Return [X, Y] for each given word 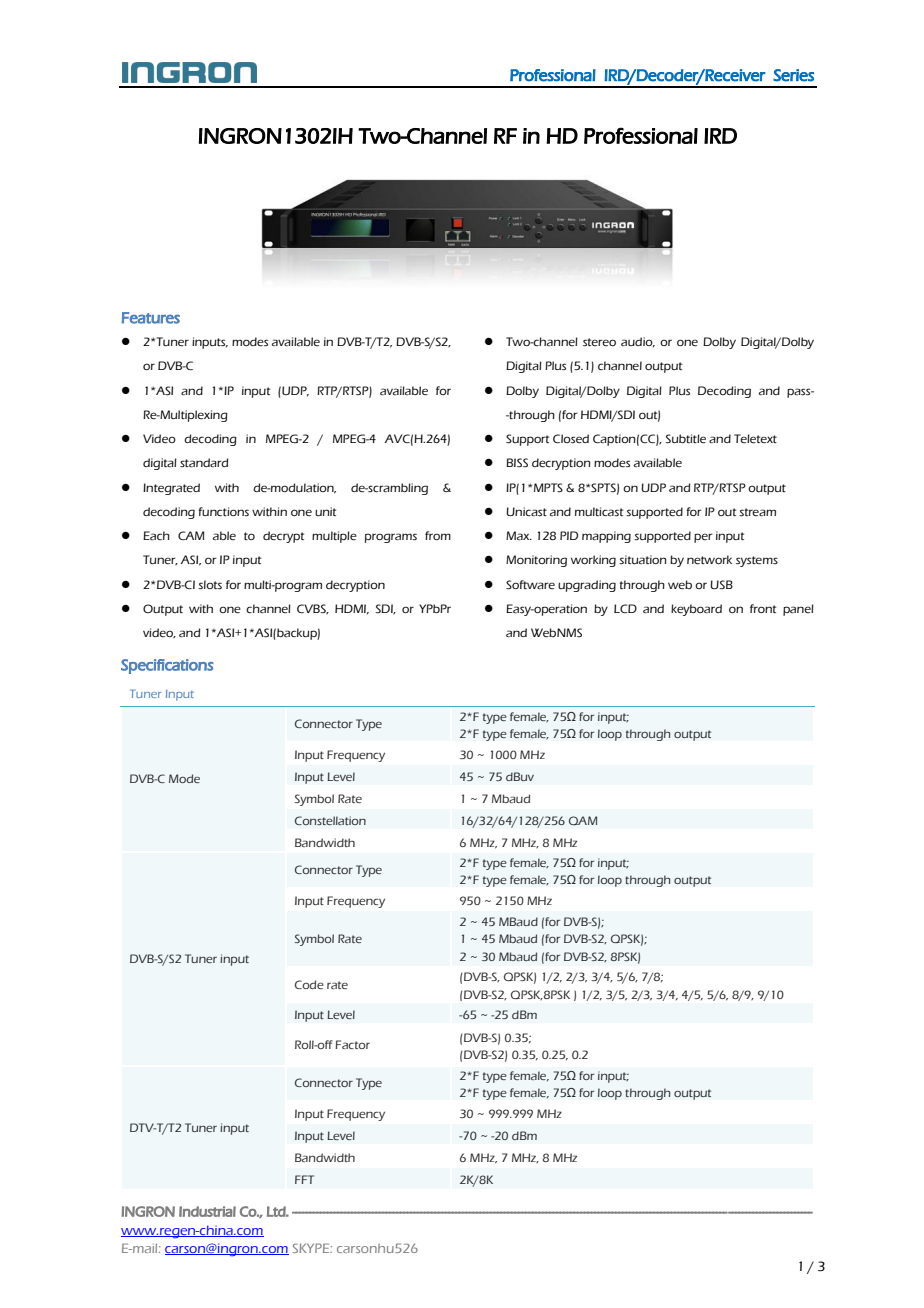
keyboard [696, 610]
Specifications [167, 666]
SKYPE [312, 1248]
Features [151, 318]
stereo [599, 342]
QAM [583, 820]
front [763, 608]
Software [530, 585]
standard [204, 463]
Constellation [330, 820]
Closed [571, 439]
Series [793, 75]
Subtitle [685, 439]
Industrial [207, 1211]
